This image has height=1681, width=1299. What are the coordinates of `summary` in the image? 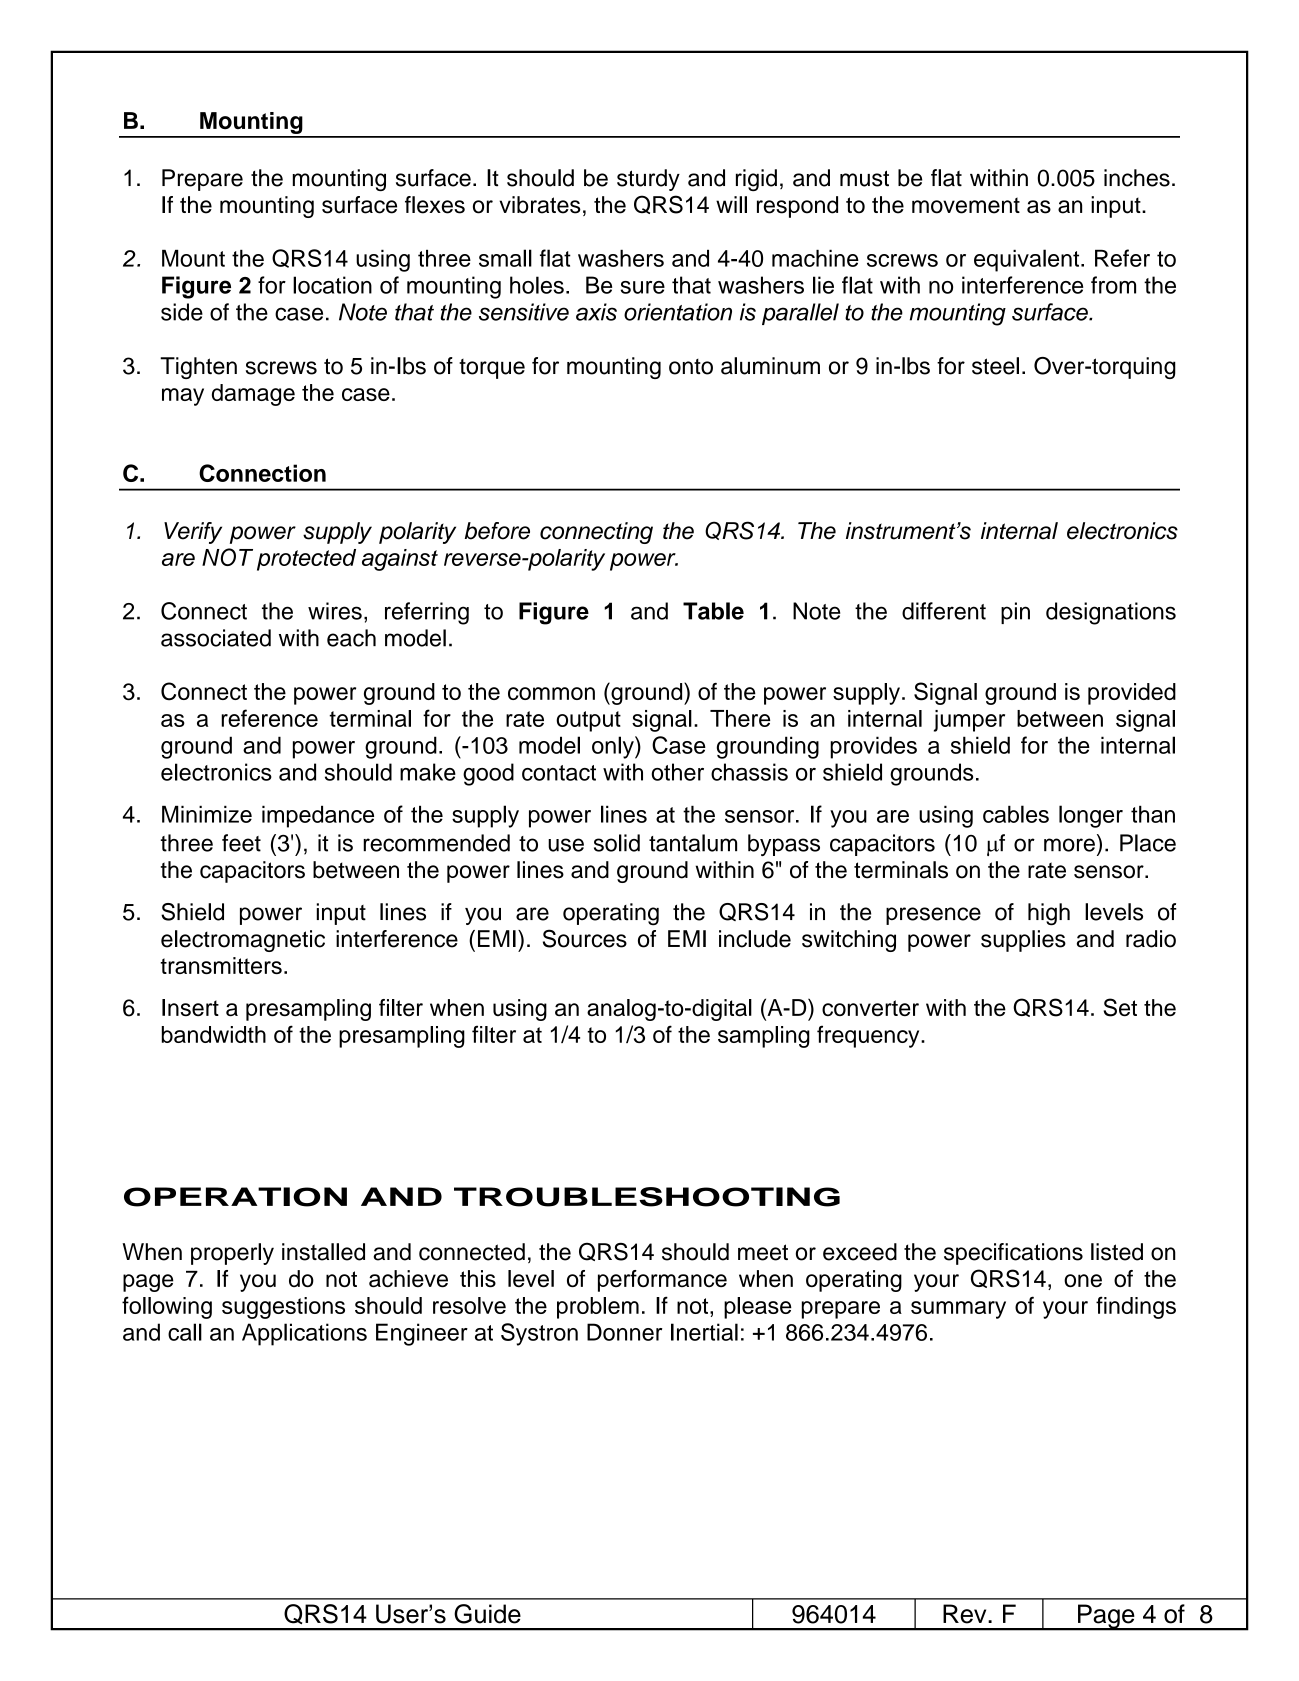 It's located at (958, 1310).
